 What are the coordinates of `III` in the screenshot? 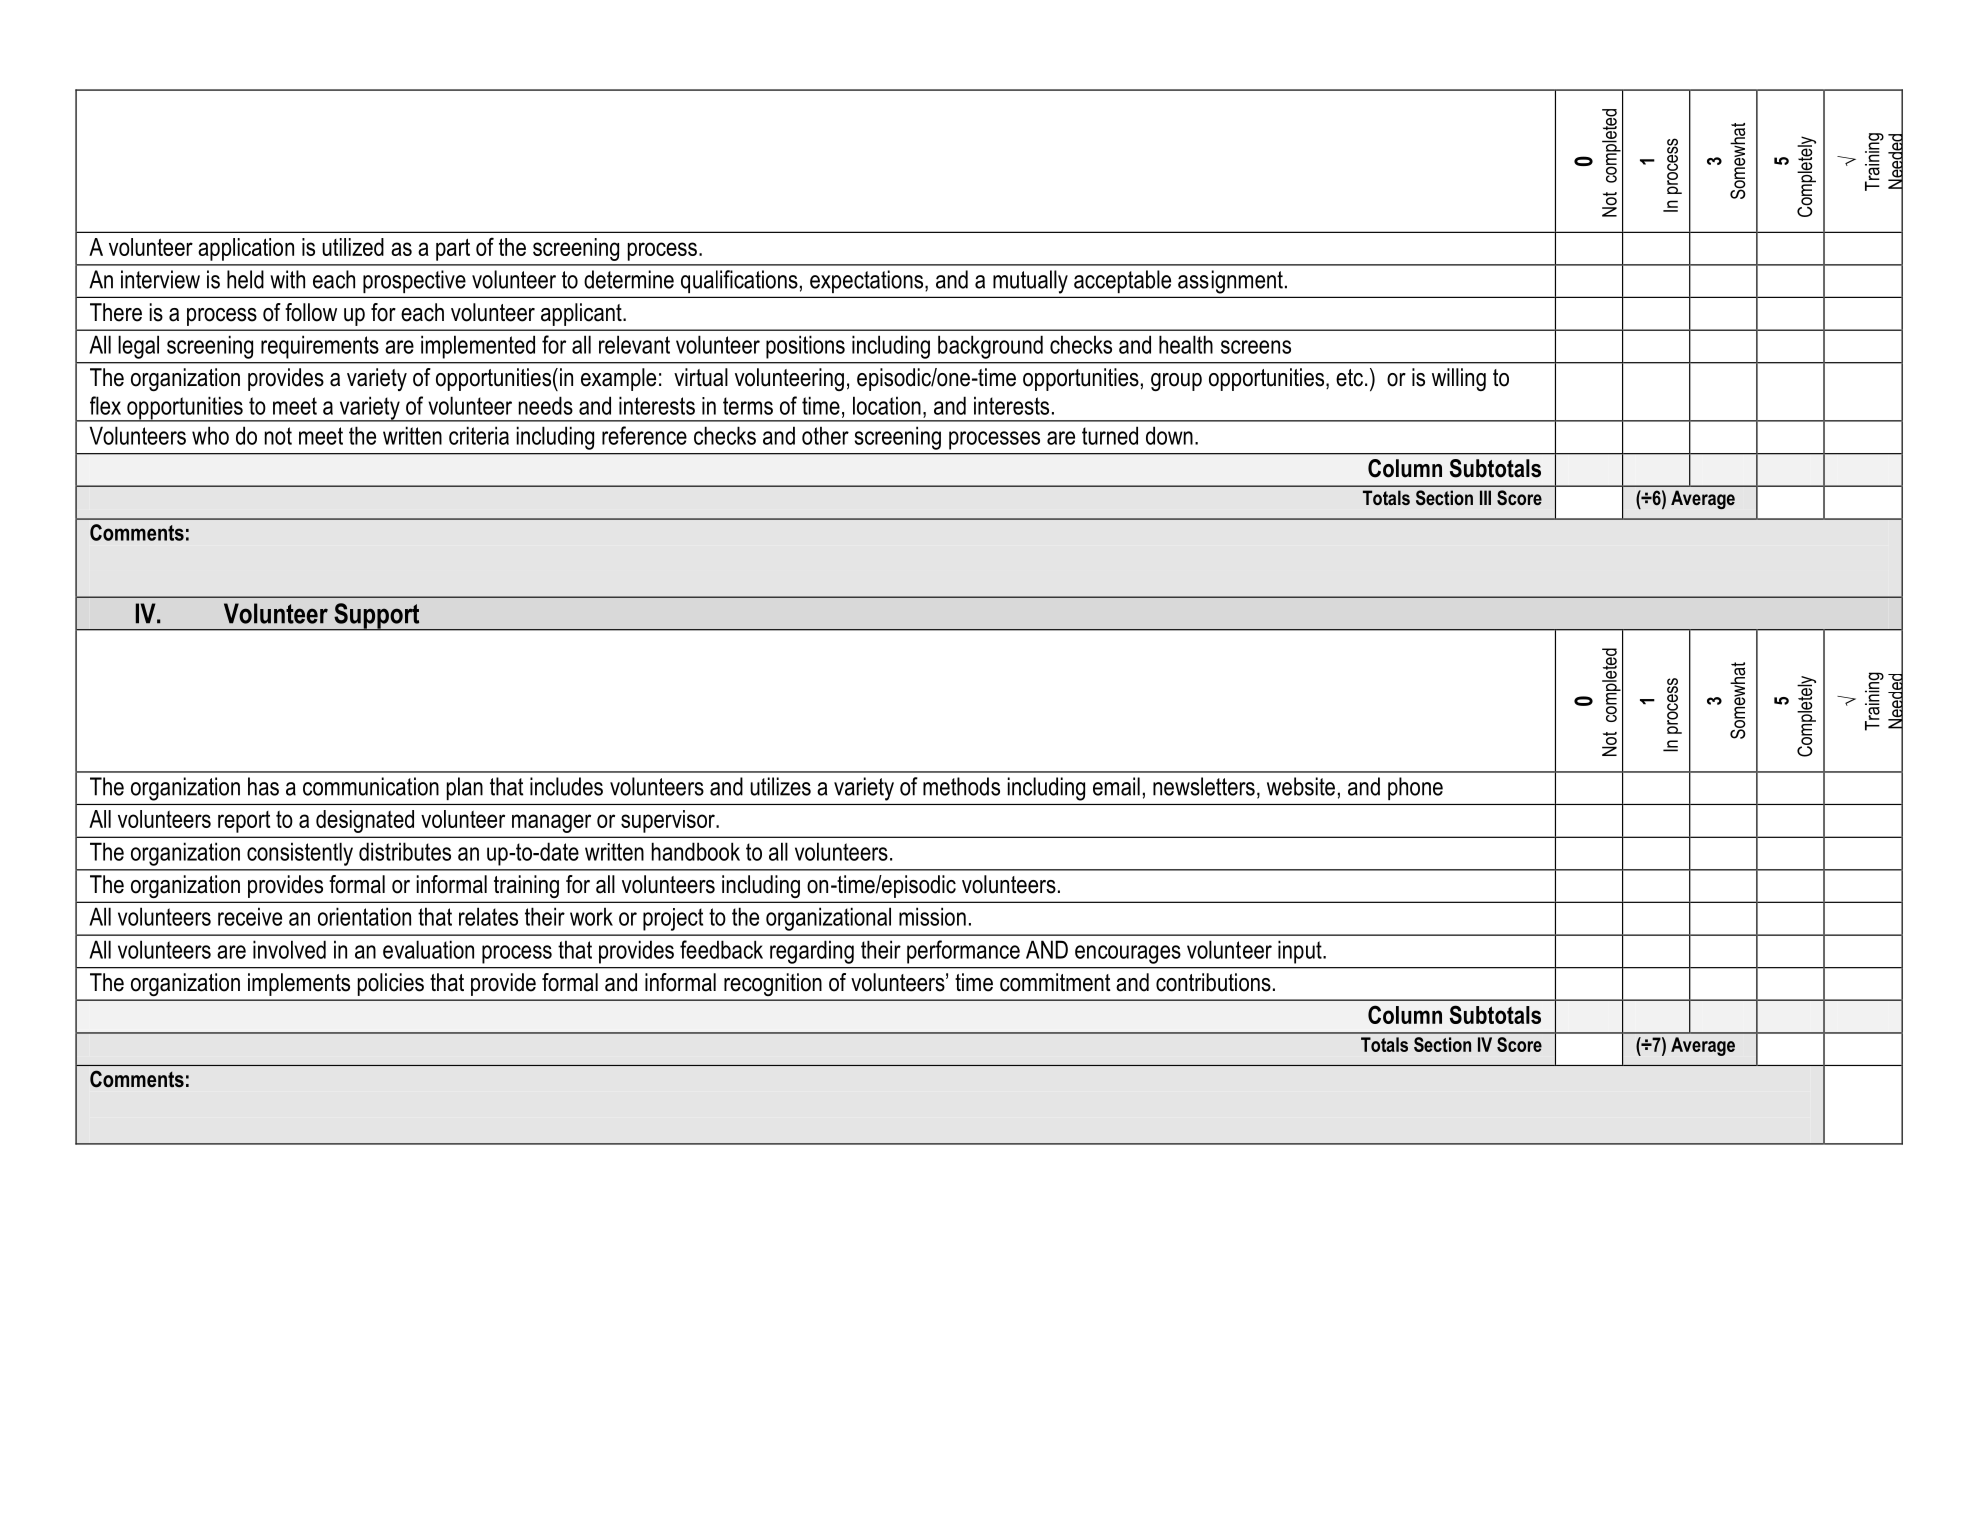 It's located at (1485, 497).
